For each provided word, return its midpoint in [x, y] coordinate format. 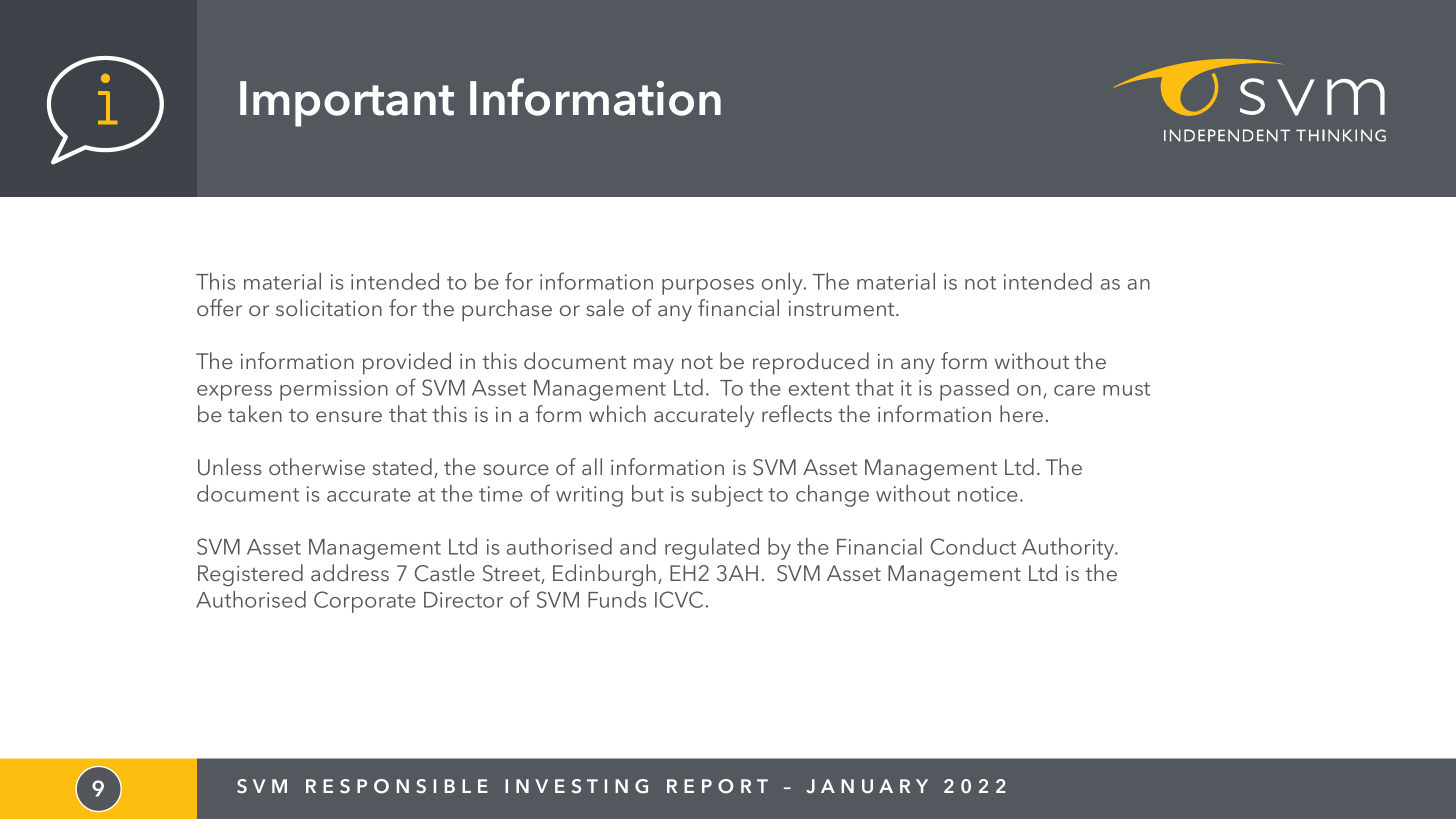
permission [334, 390]
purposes [708, 287]
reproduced [811, 363]
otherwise [317, 466]
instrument [843, 308]
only [783, 284]
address [350, 572]
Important [347, 104]
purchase [507, 310]
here [1021, 413]
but [648, 493]
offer [219, 307]
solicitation [329, 307]
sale [605, 307]
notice [988, 494]
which [617, 413]
